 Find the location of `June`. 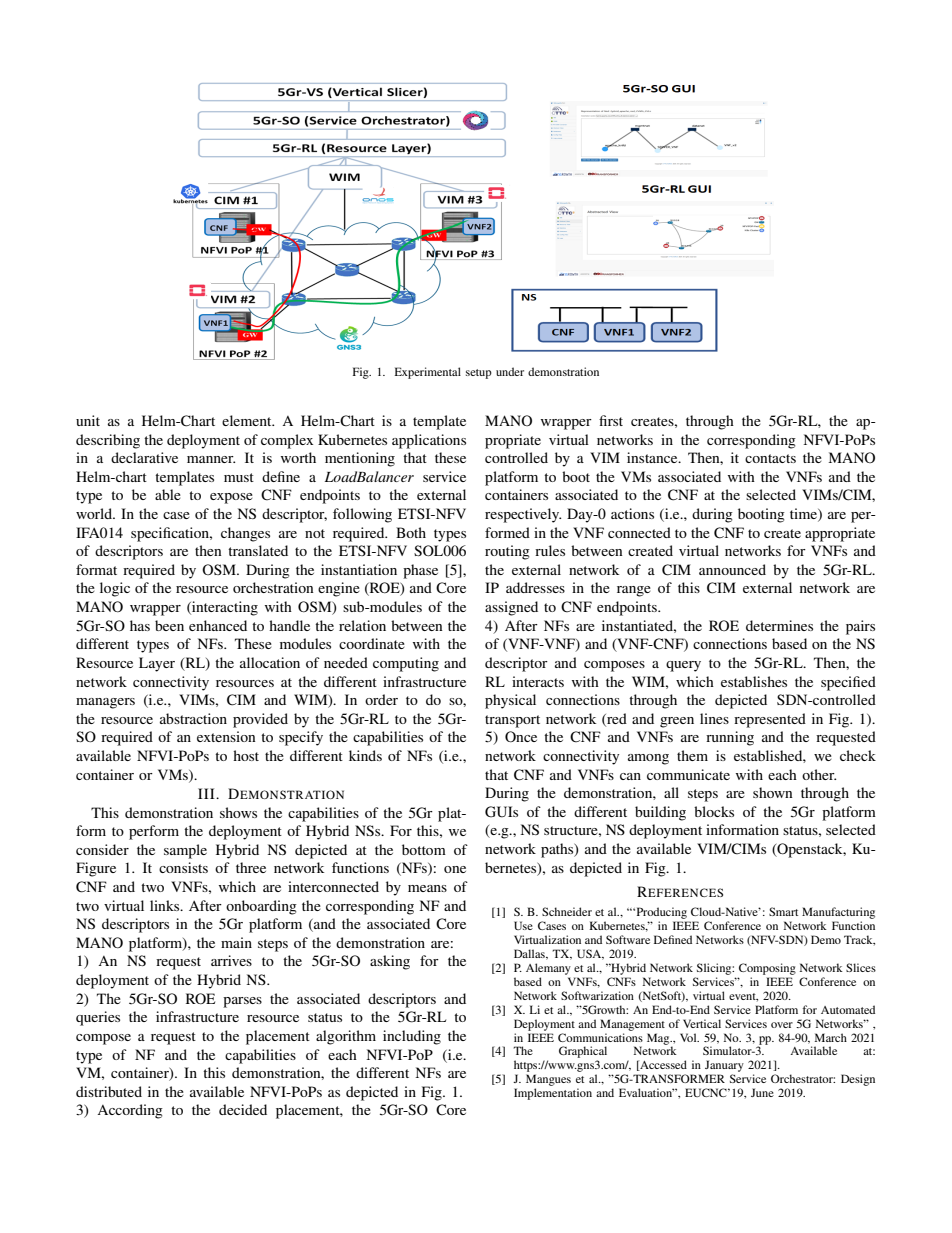

June is located at coordinates (762, 1092).
